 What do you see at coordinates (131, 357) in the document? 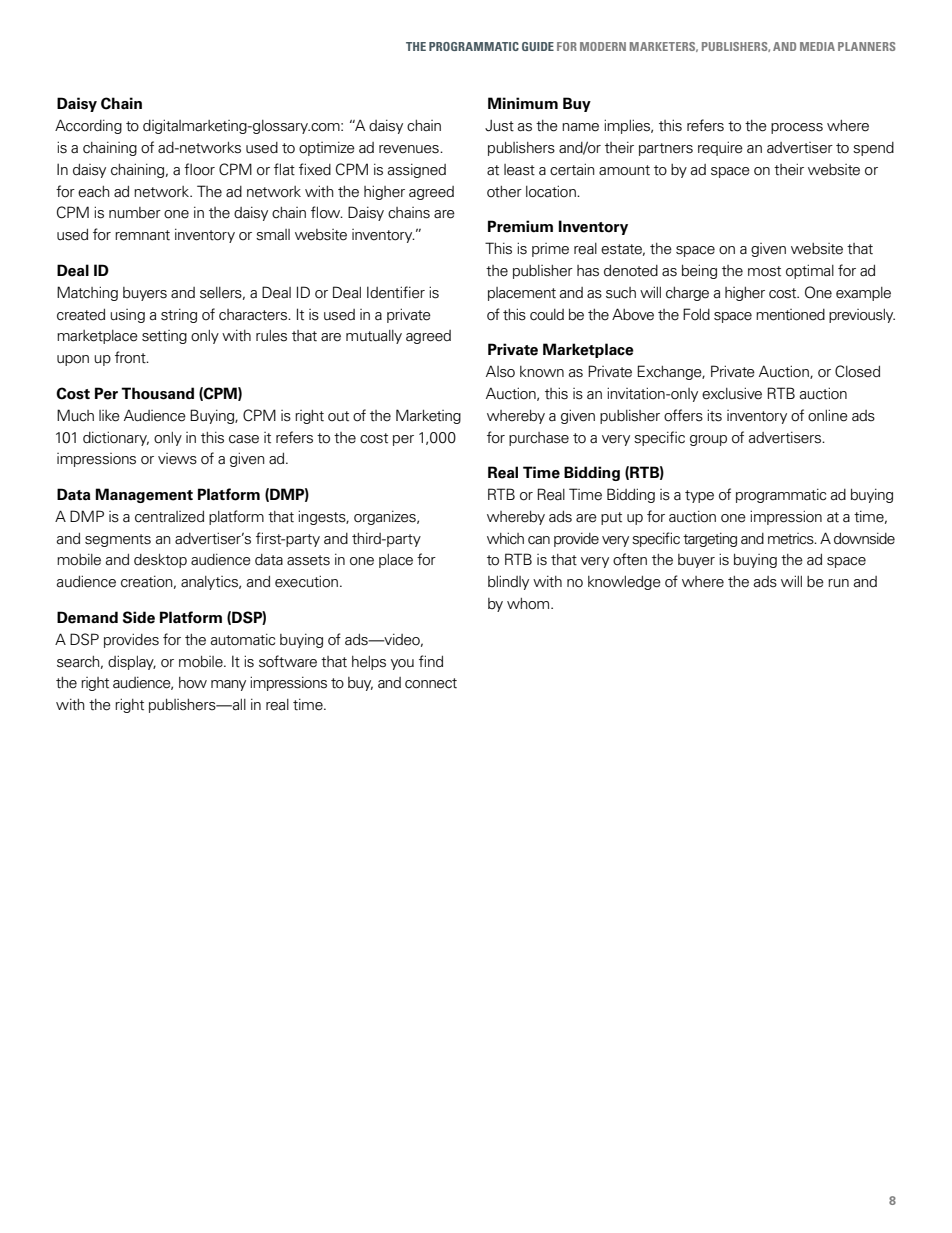
I see `front` at bounding box center [131, 357].
